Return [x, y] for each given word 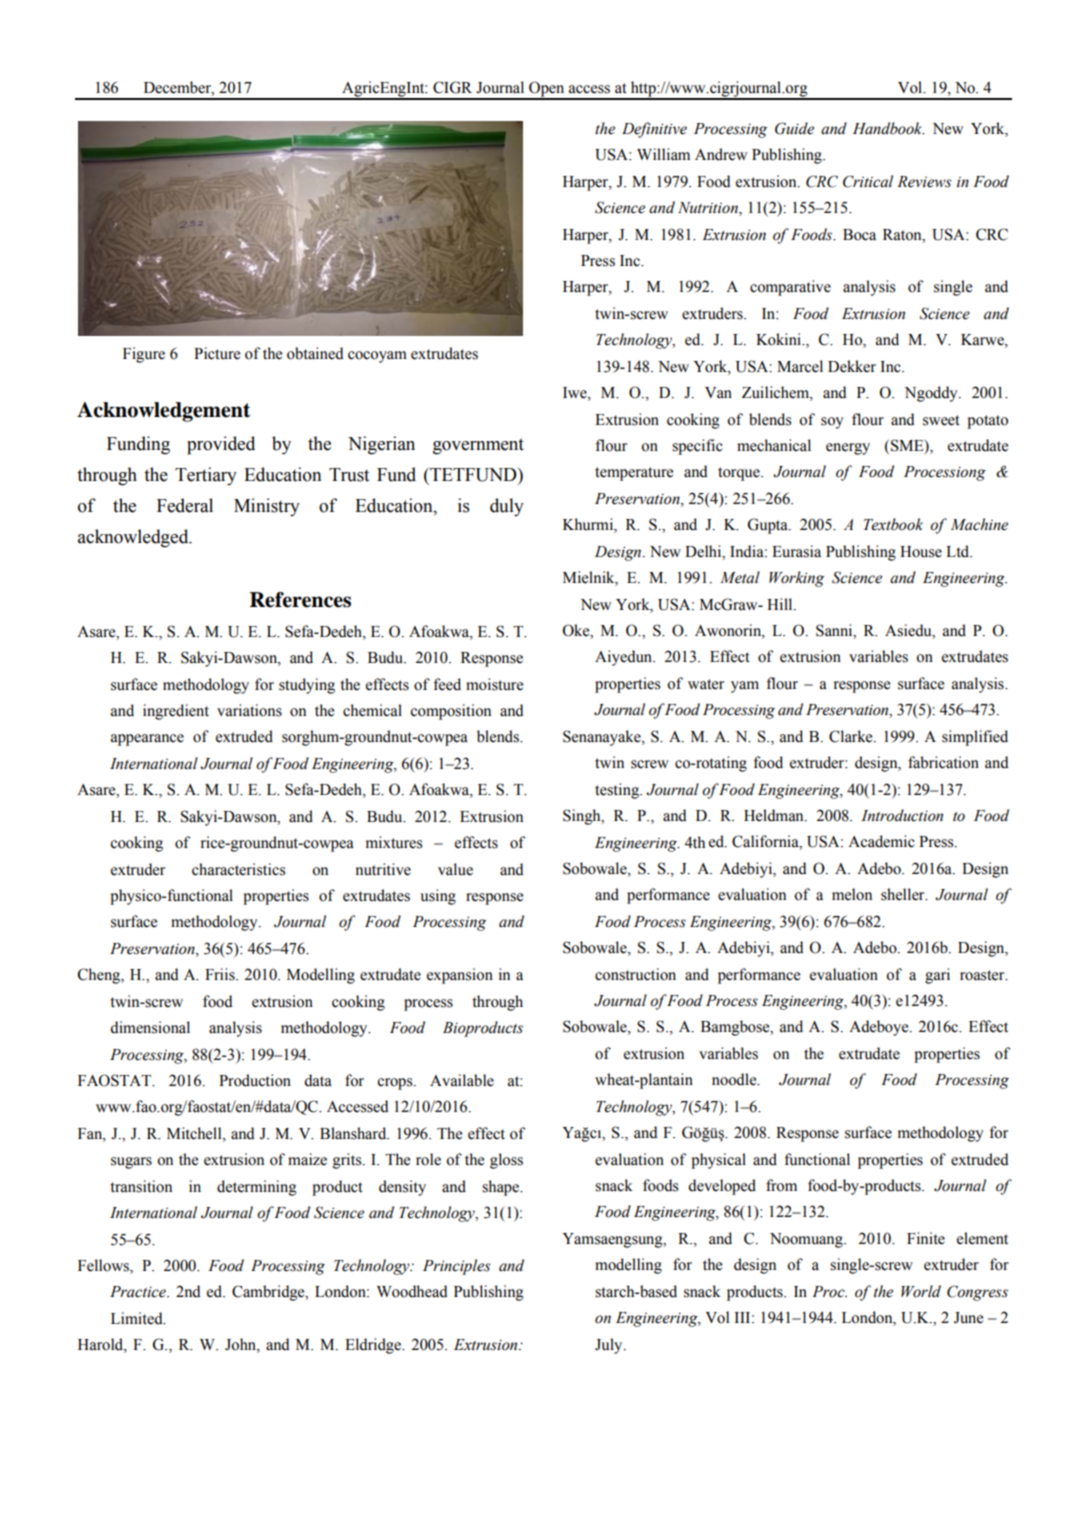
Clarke [852, 736]
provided [221, 445]
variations [249, 710]
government [478, 446]
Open [547, 90]
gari [937, 976]
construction [635, 974]
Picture [217, 353]
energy [848, 449]
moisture [494, 684]
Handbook [889, 128]
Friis [221, 974]
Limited [138, 1318]
